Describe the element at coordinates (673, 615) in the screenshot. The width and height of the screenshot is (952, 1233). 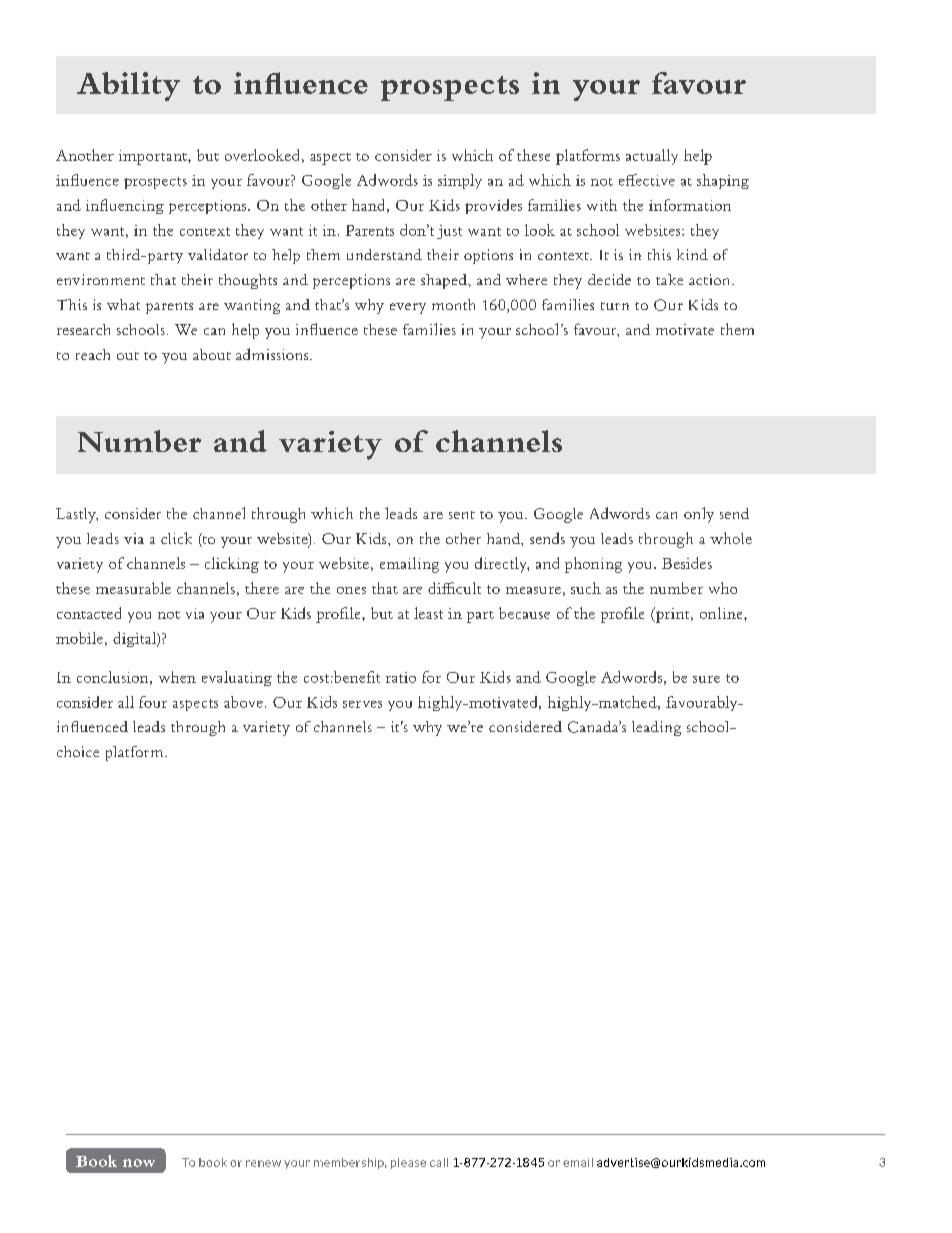
I see `print` at that location.
